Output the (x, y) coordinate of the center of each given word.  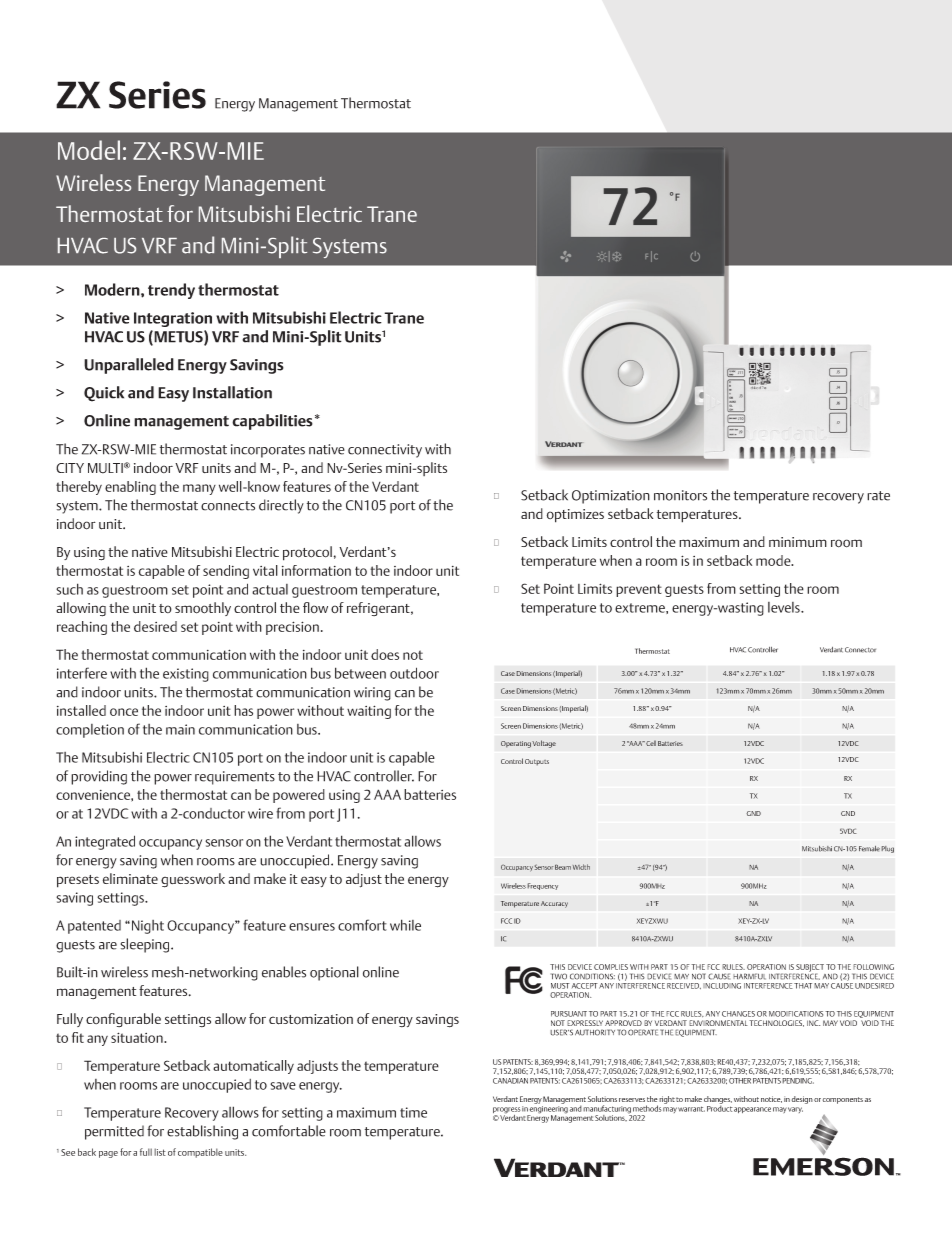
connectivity (385, 451)
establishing (202, 1132)
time (413, 1112)
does (385, 654)
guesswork (193, 880)
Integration (173, 319)
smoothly (203, 609)
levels (785, 607)
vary (795, 1110)
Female (869, 849)
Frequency (542, 886)
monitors (680, 495)
